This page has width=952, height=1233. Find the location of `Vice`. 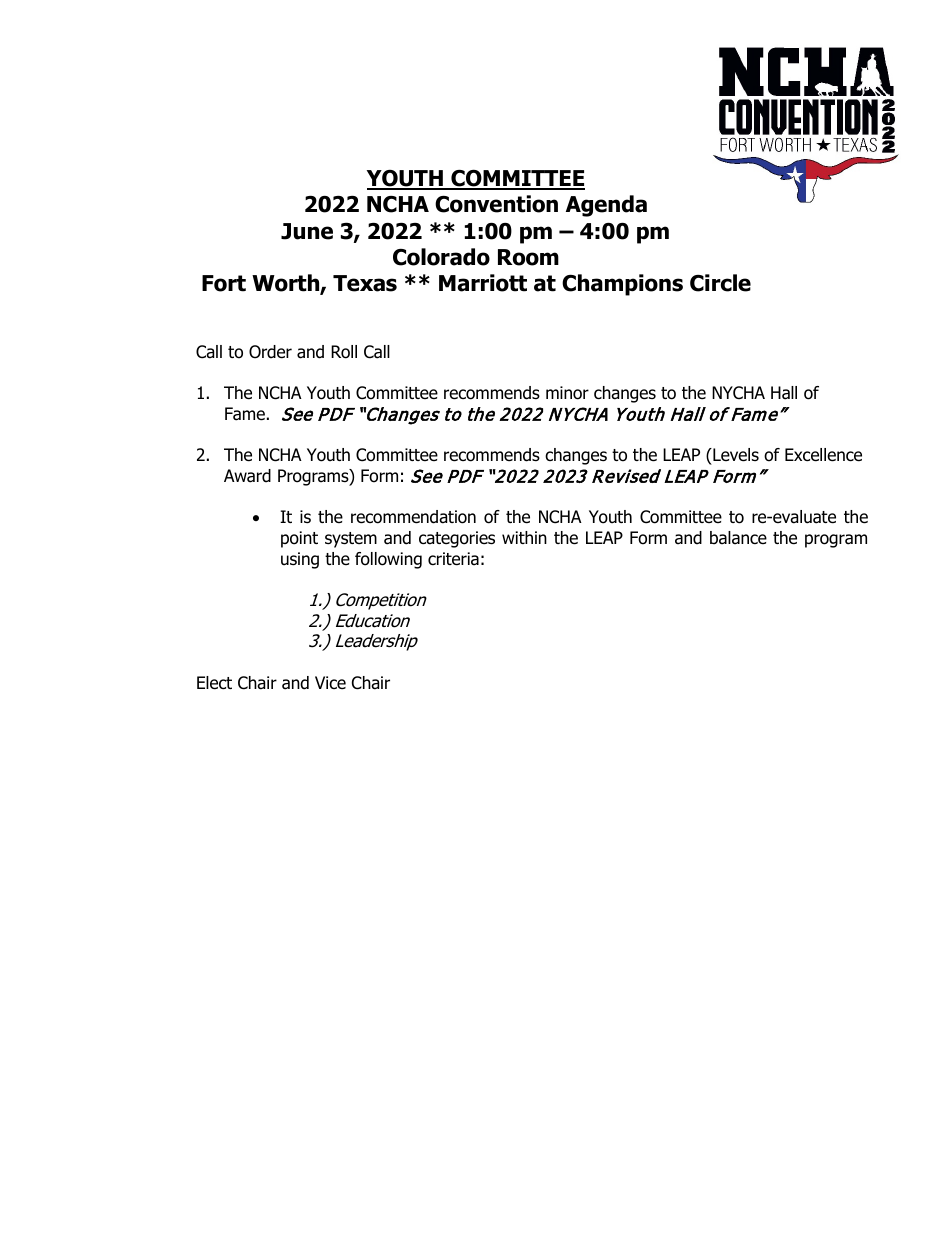

Vice is located at coordinates (330, 683).
